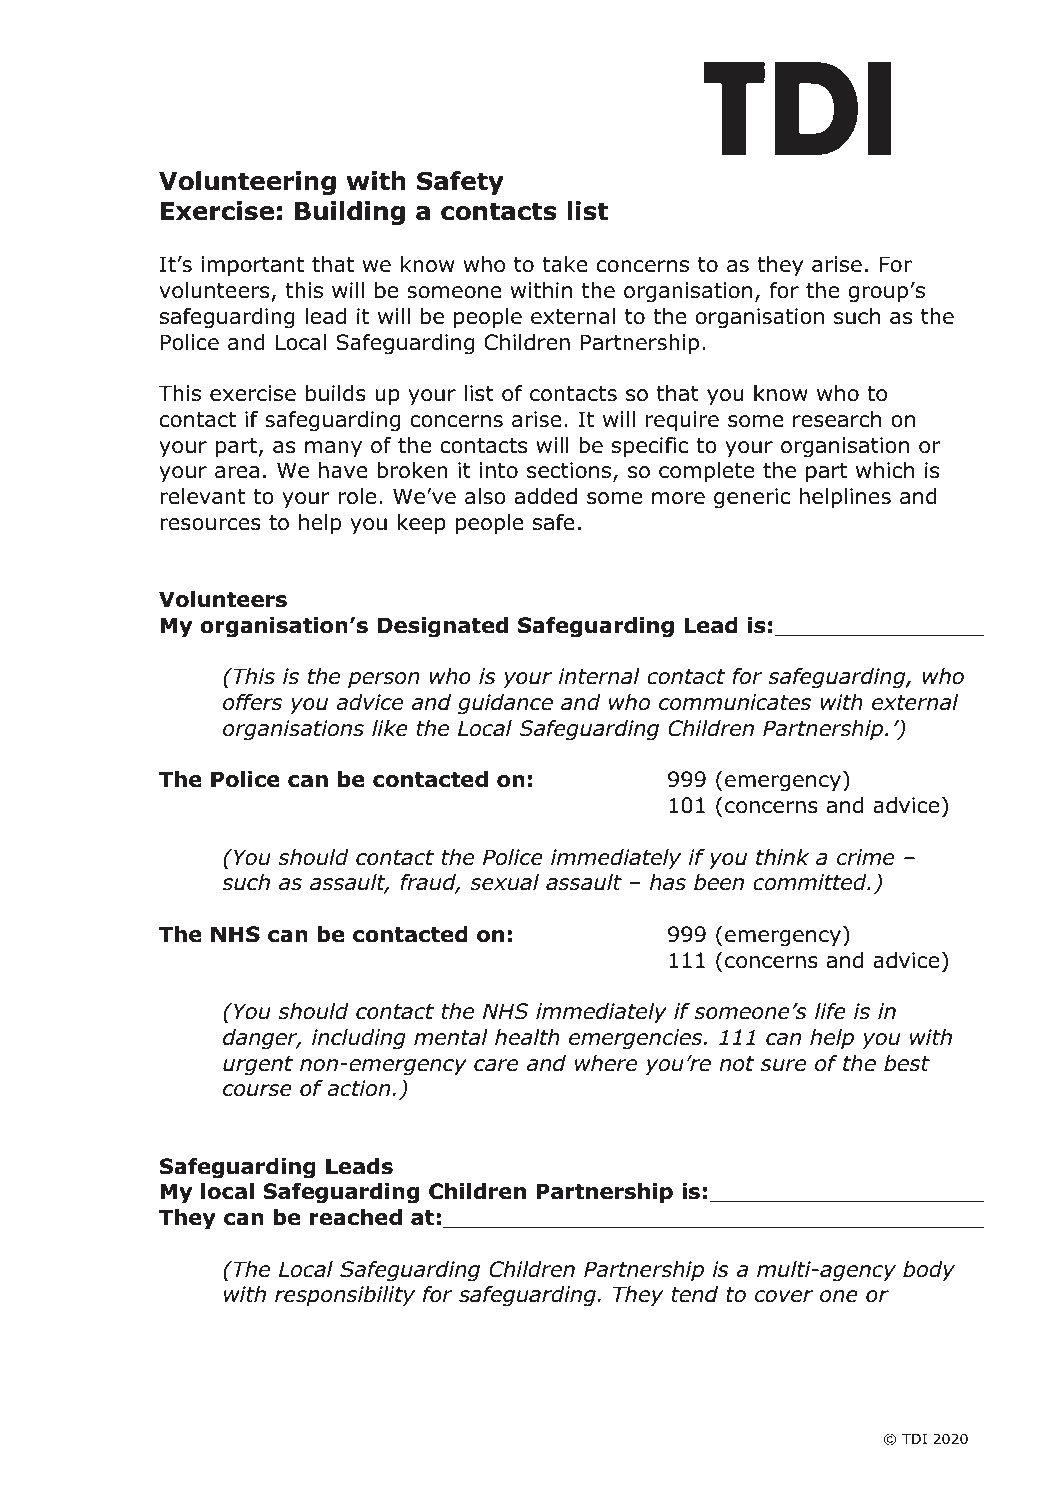 Image resolution: width=1050 pixels, height=1485 pixels. Describe the element at coordinates (830, 1011) in the screenshot. I see `life` at that location.
